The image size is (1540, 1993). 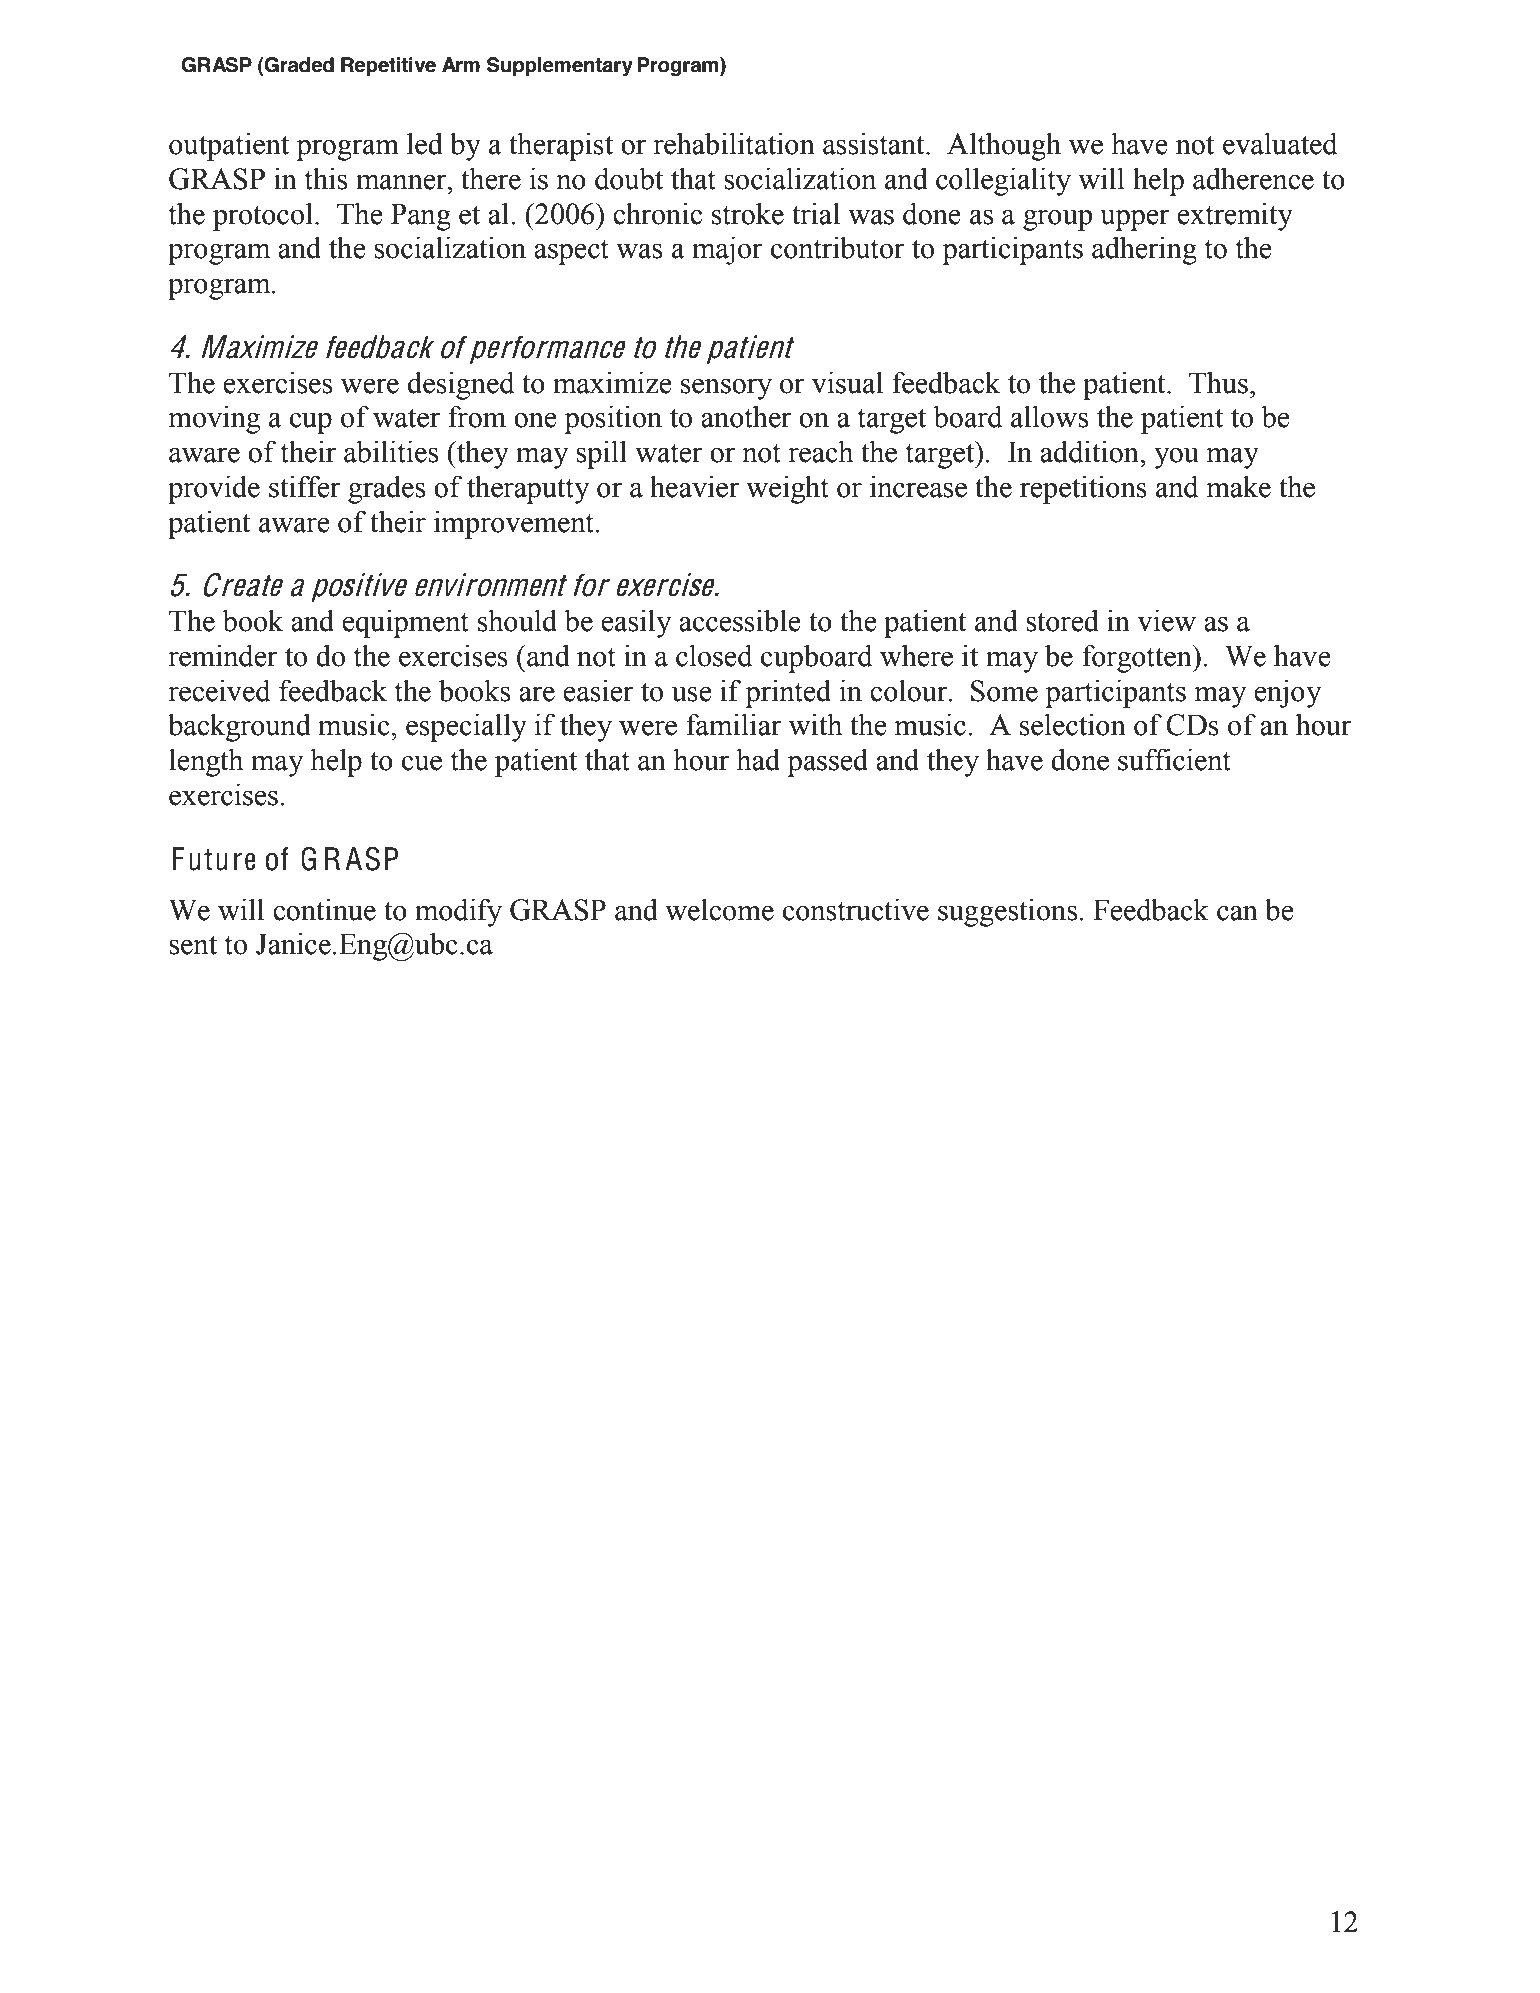 What do you see at coordinates (1083, 489) in the document?
I see `repetitions` at bounding box center [1083, 489].
